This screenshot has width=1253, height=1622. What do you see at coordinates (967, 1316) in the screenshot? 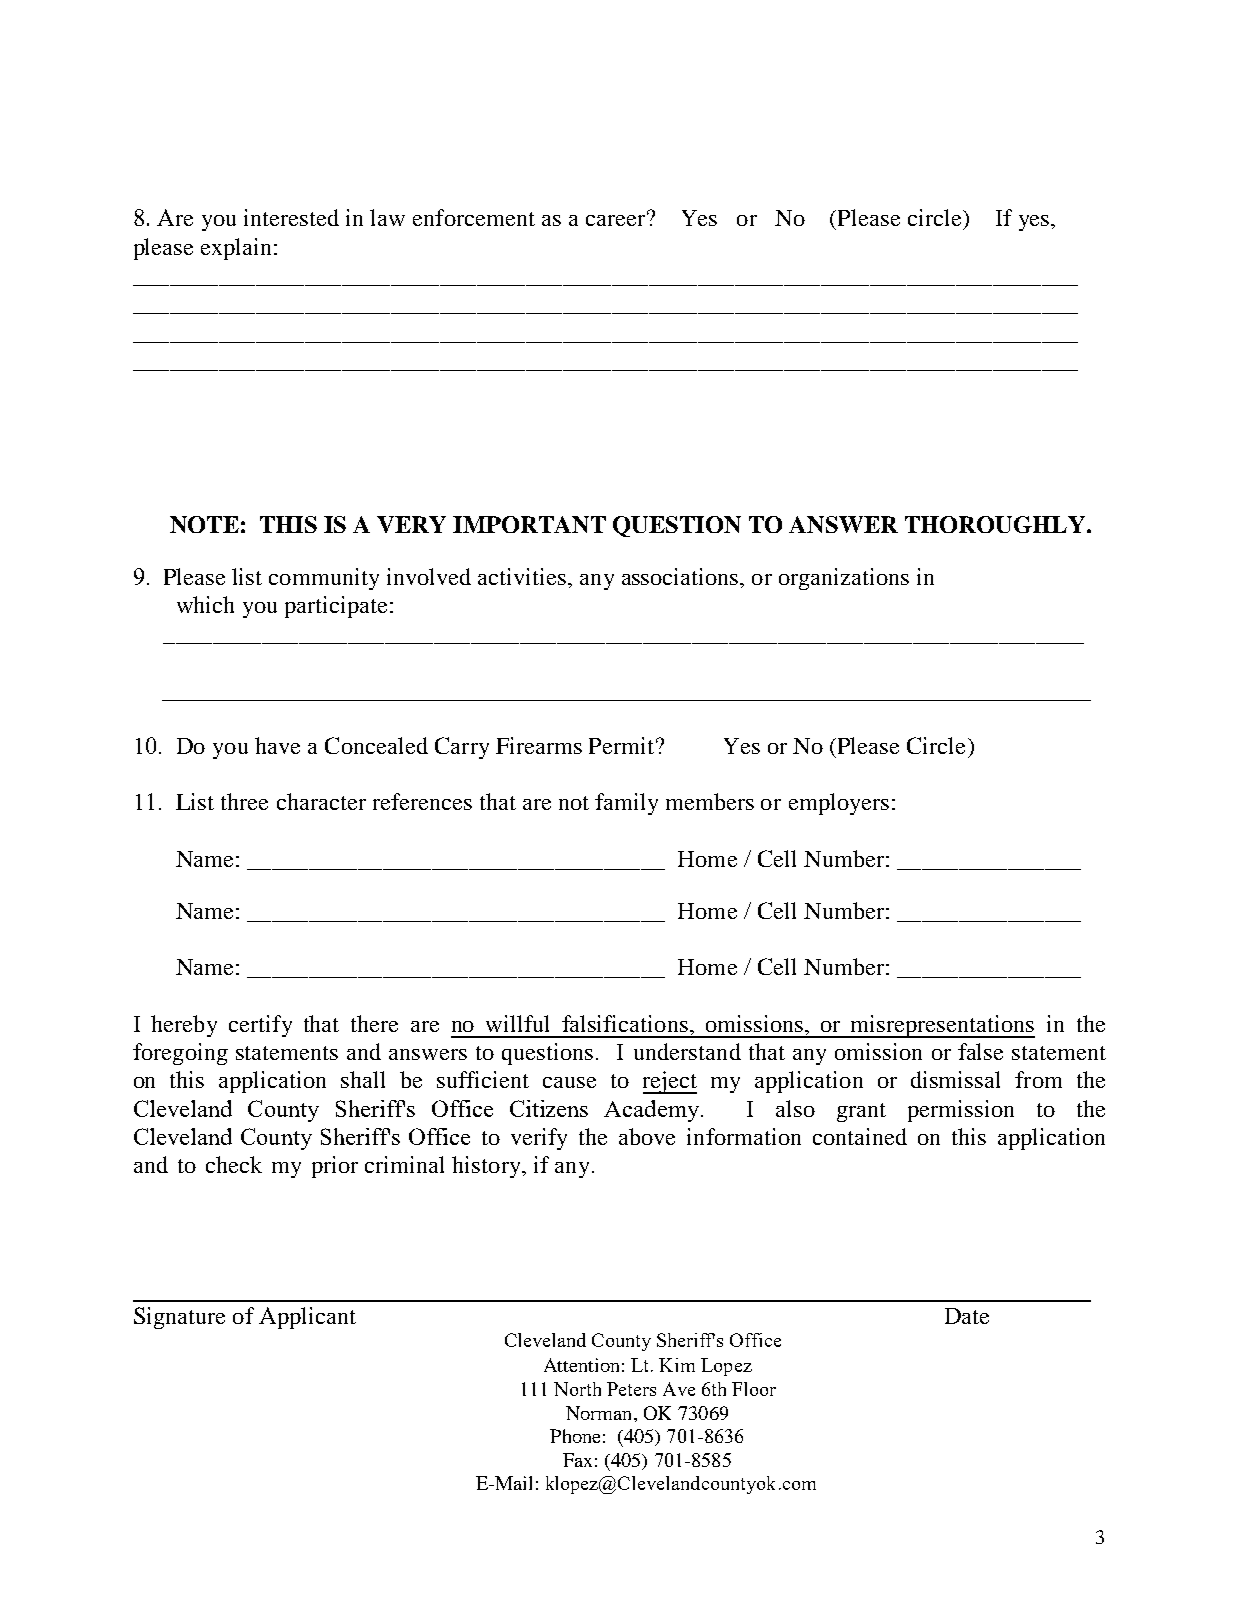
I see `Date` at bounding box center [967, 1316].
